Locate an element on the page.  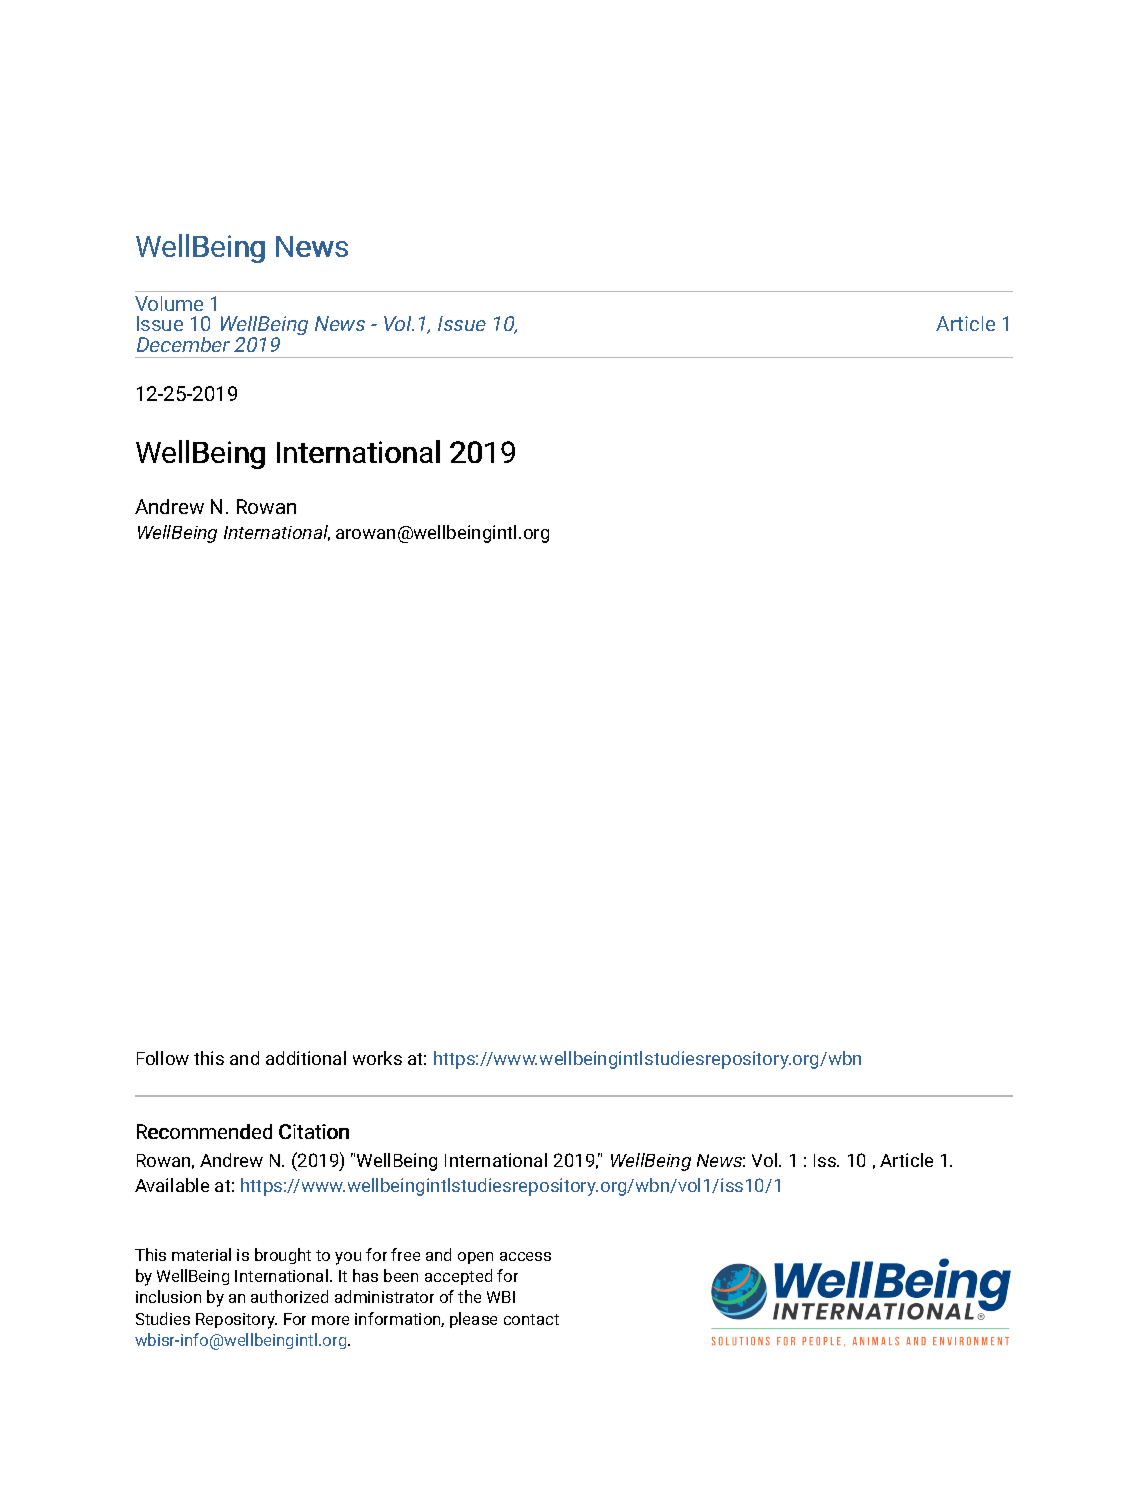
access is located at coordinates (525, 1256).
